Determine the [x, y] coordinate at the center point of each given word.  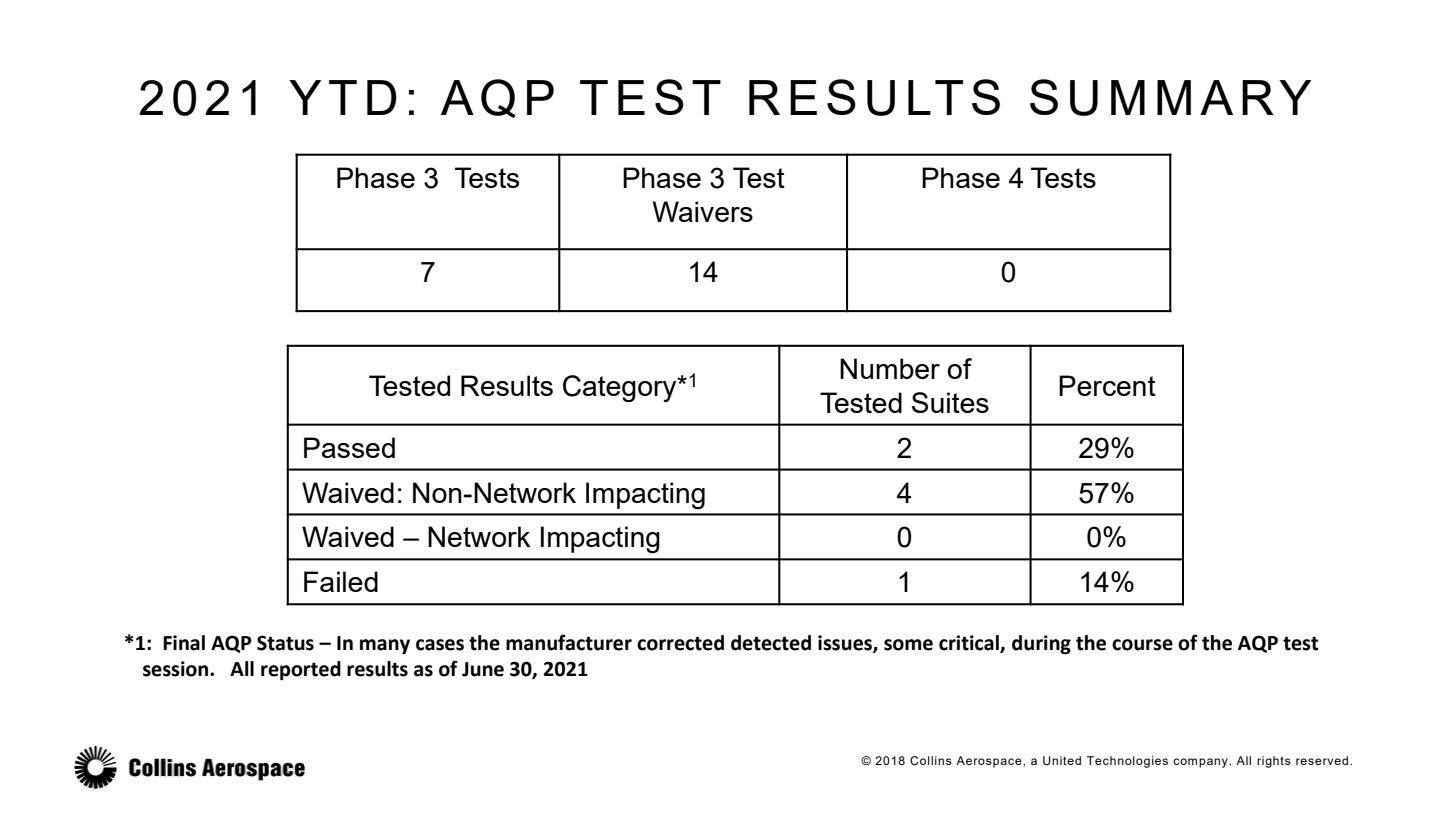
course [1142, 645]
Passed [349, 447]
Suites [950, 402]
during [1041, 644]
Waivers [702, 211]
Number [890, 368]
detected [771, 643]
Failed [341, 581]
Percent [1107, 385]
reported [301, 670]
